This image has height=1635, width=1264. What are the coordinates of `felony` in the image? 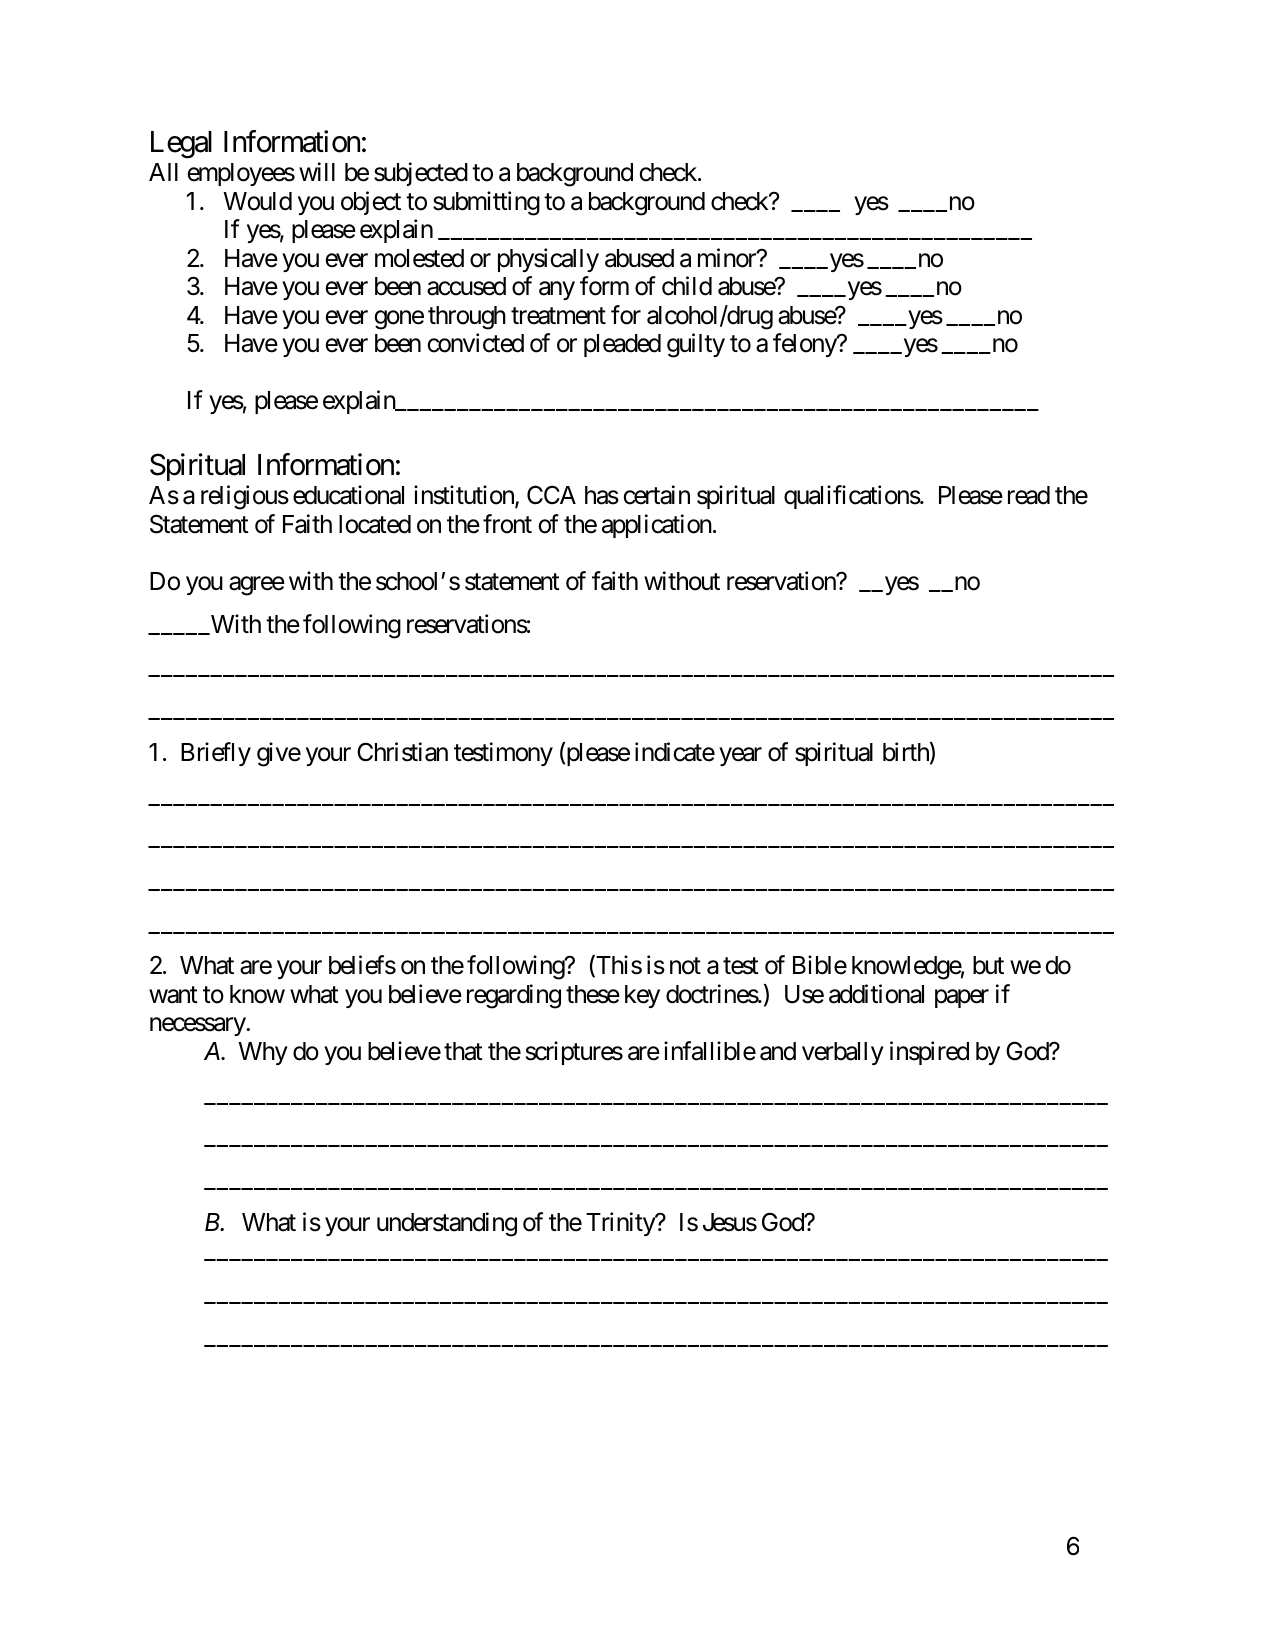 It's located at (805, 345).
